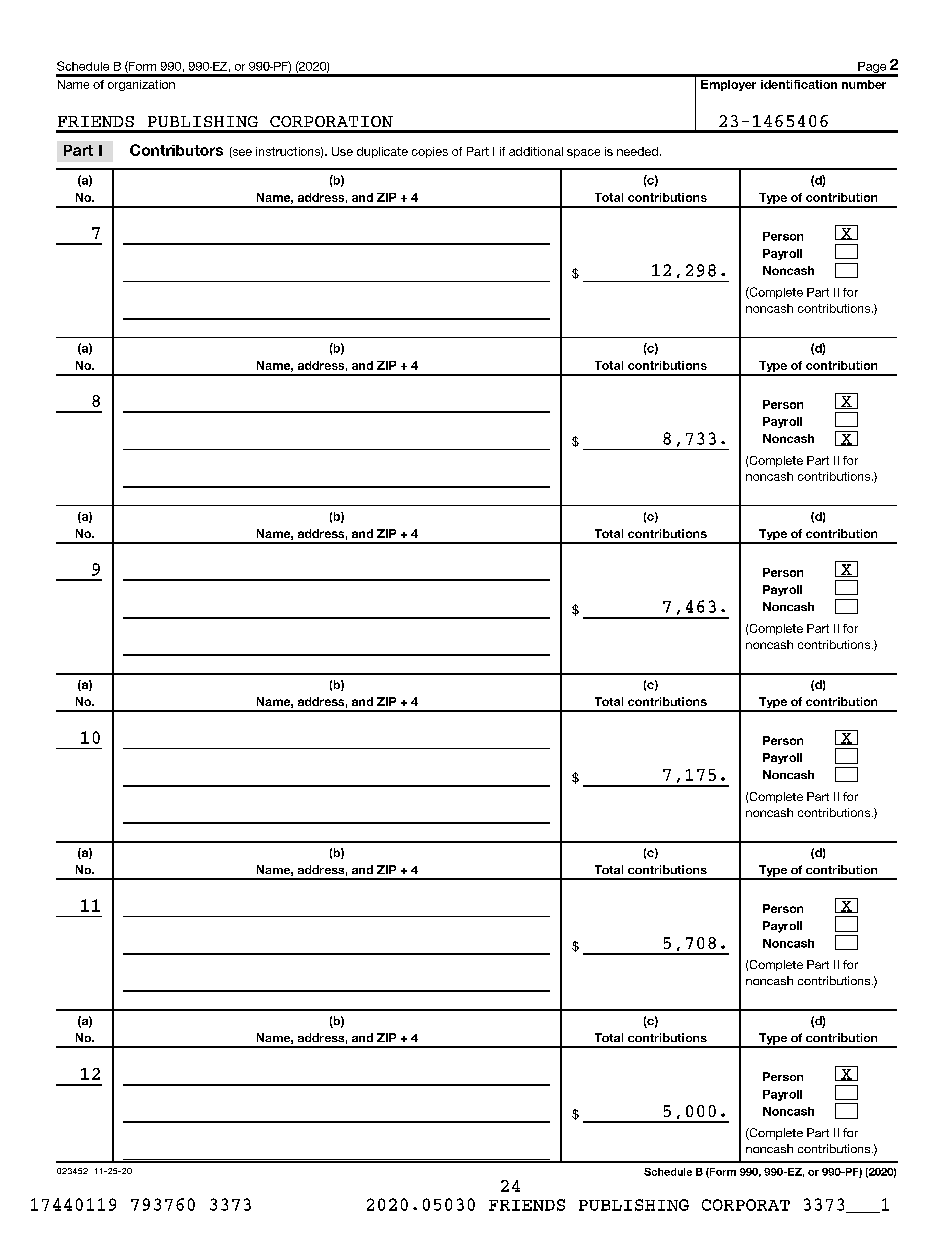 The image size is (952, 1233). I want to click on Use, so click(342, 151).
